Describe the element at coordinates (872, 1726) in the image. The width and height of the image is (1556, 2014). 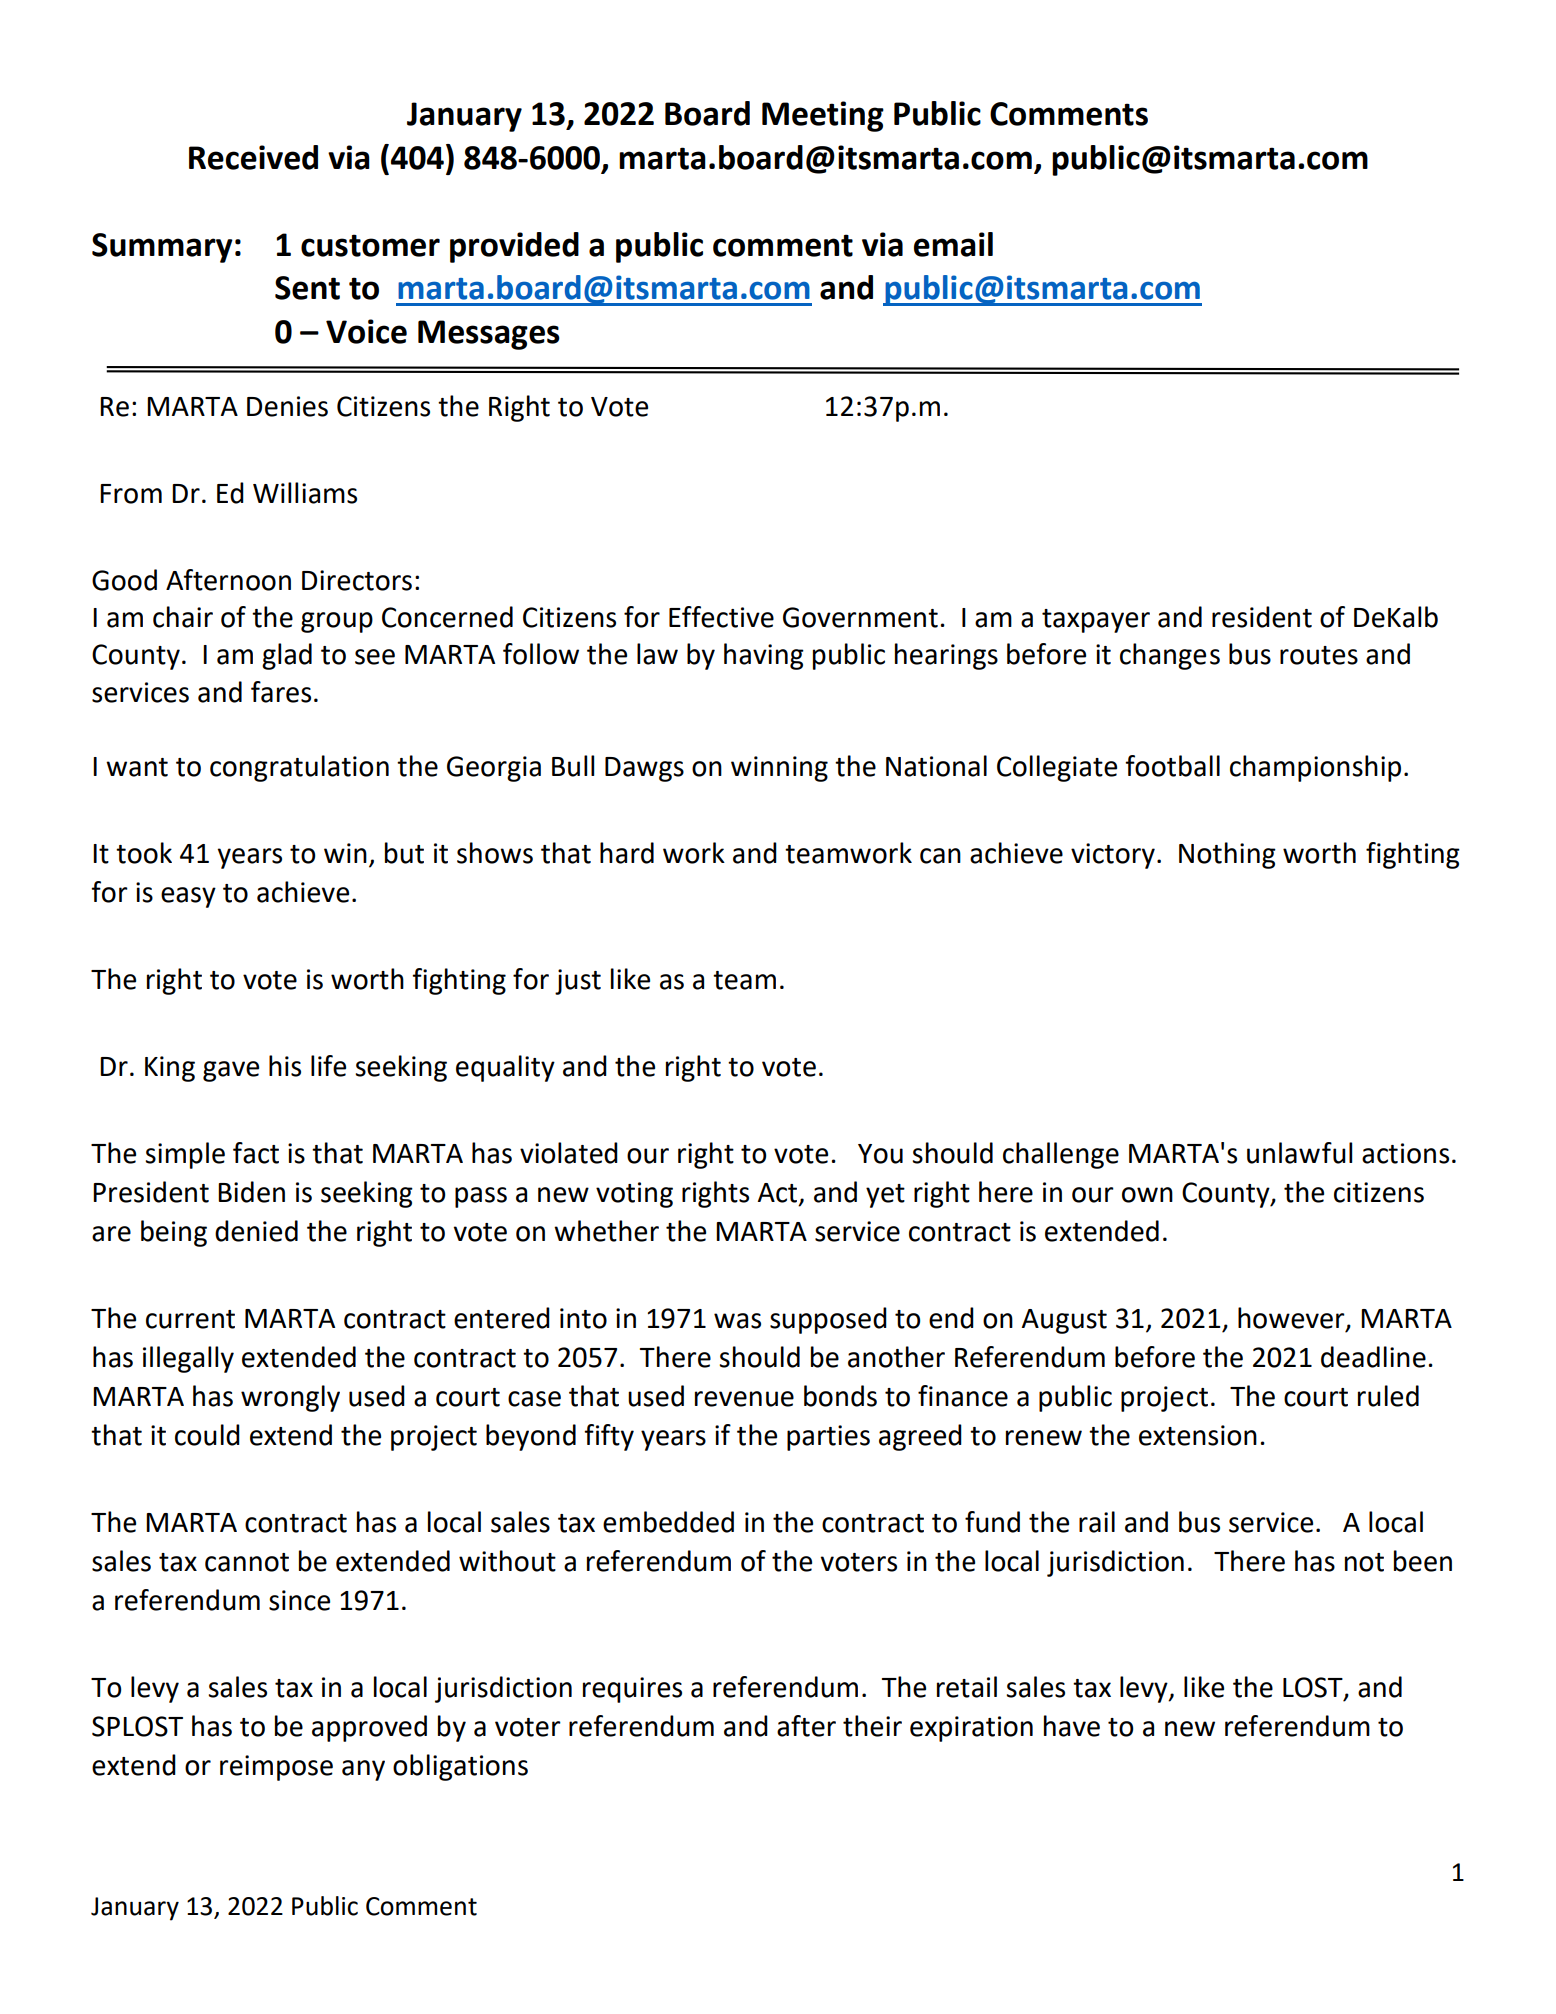
I see `their` at that location.
